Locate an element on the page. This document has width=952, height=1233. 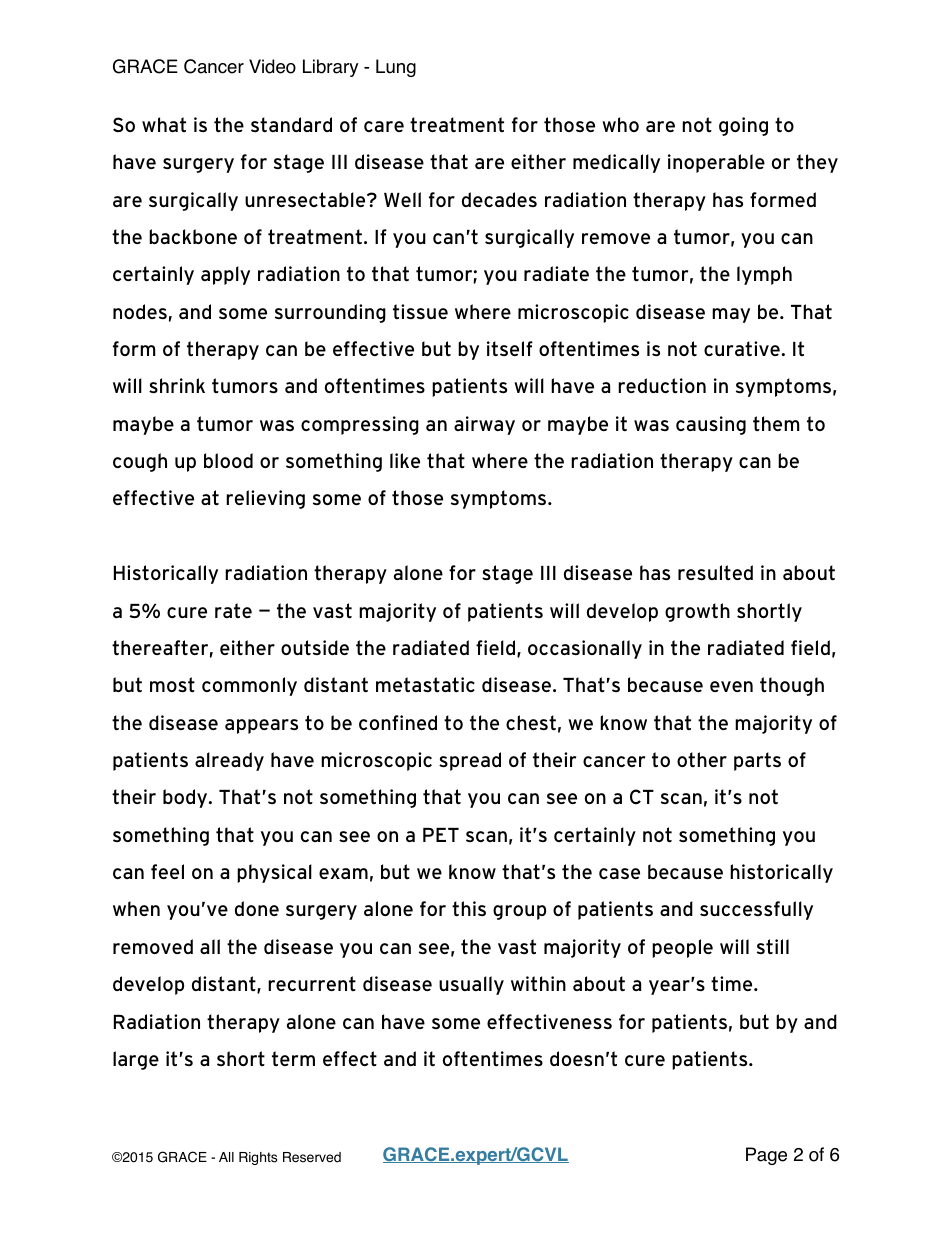
already is located at coordinates (229, 761).
